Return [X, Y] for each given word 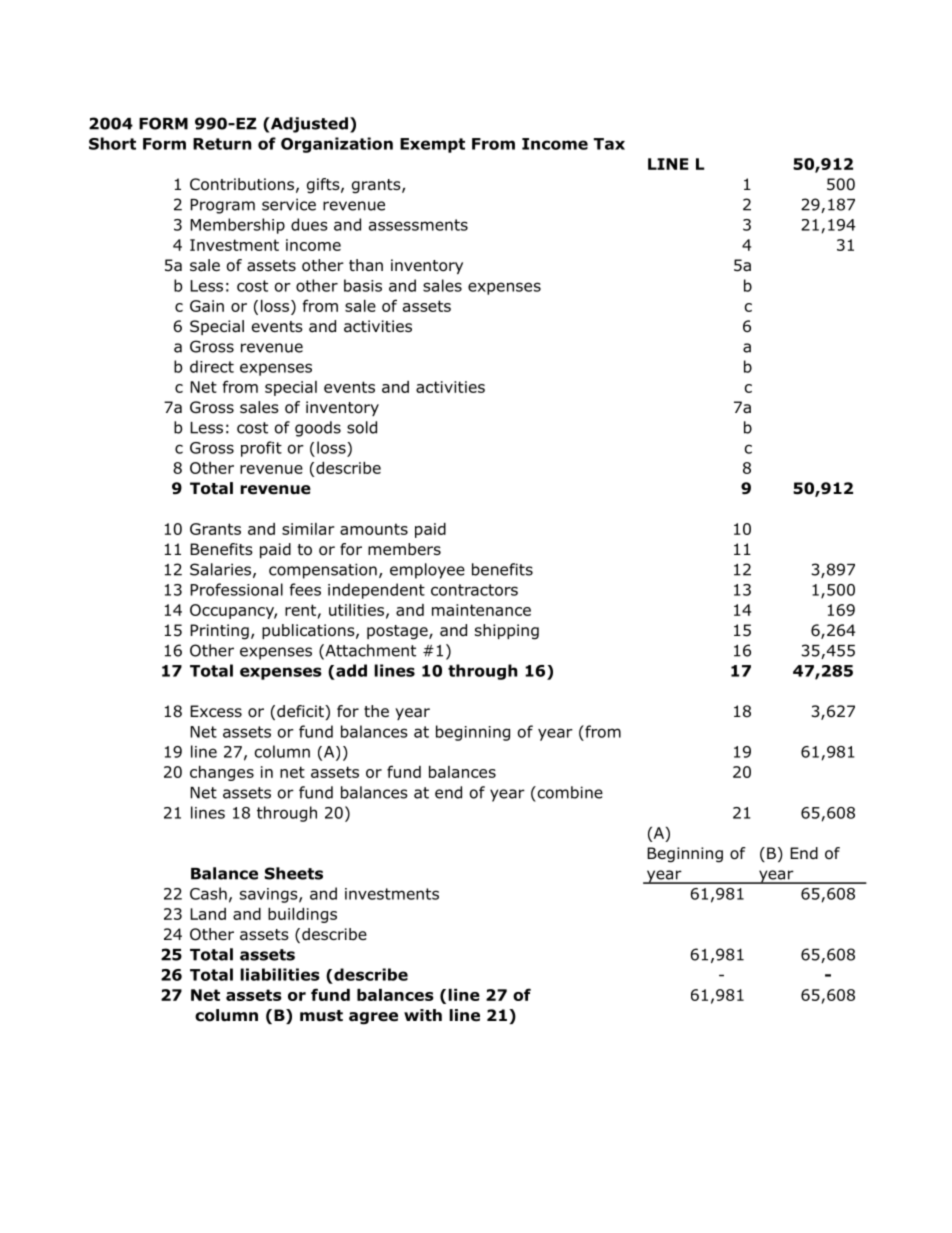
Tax [609, 144]
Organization [337, 145]
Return [222, 144]
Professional [236, 589]
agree [373, 1018]
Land [208, 914]
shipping [507, 632]
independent [376, 591]
